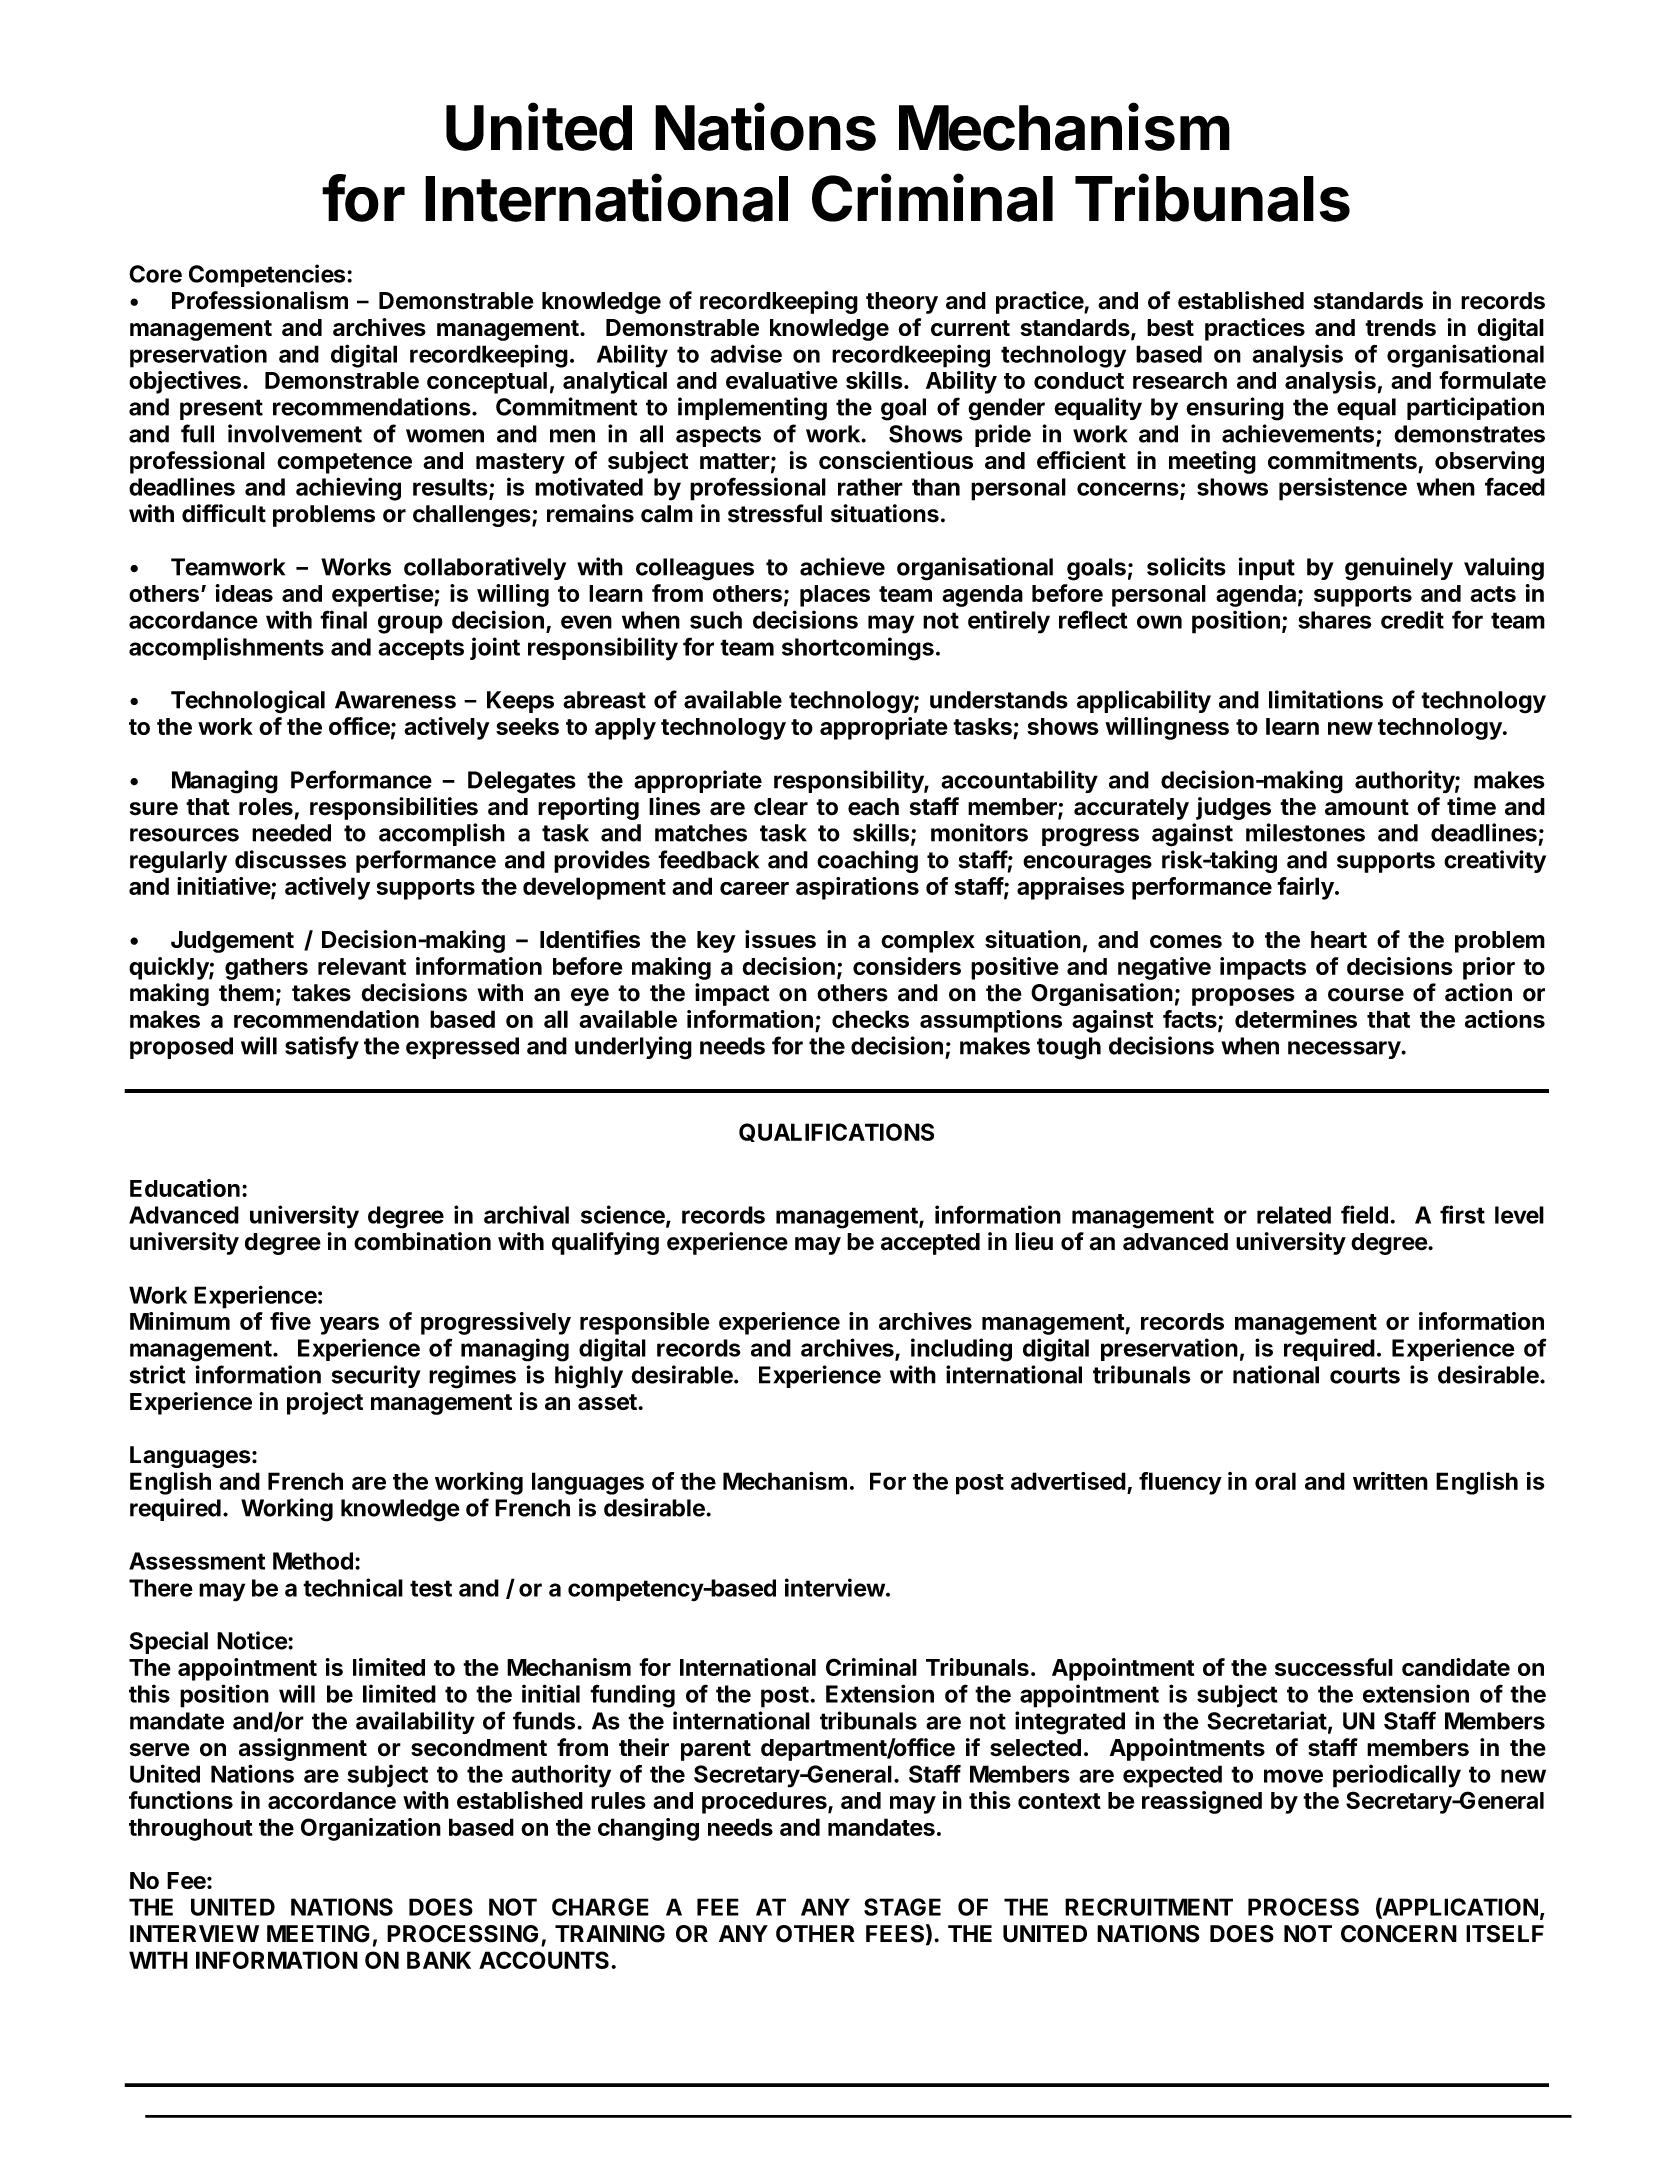 The image size is (1675, 2167). I want to click on satisfy, so click(322, 1047).
